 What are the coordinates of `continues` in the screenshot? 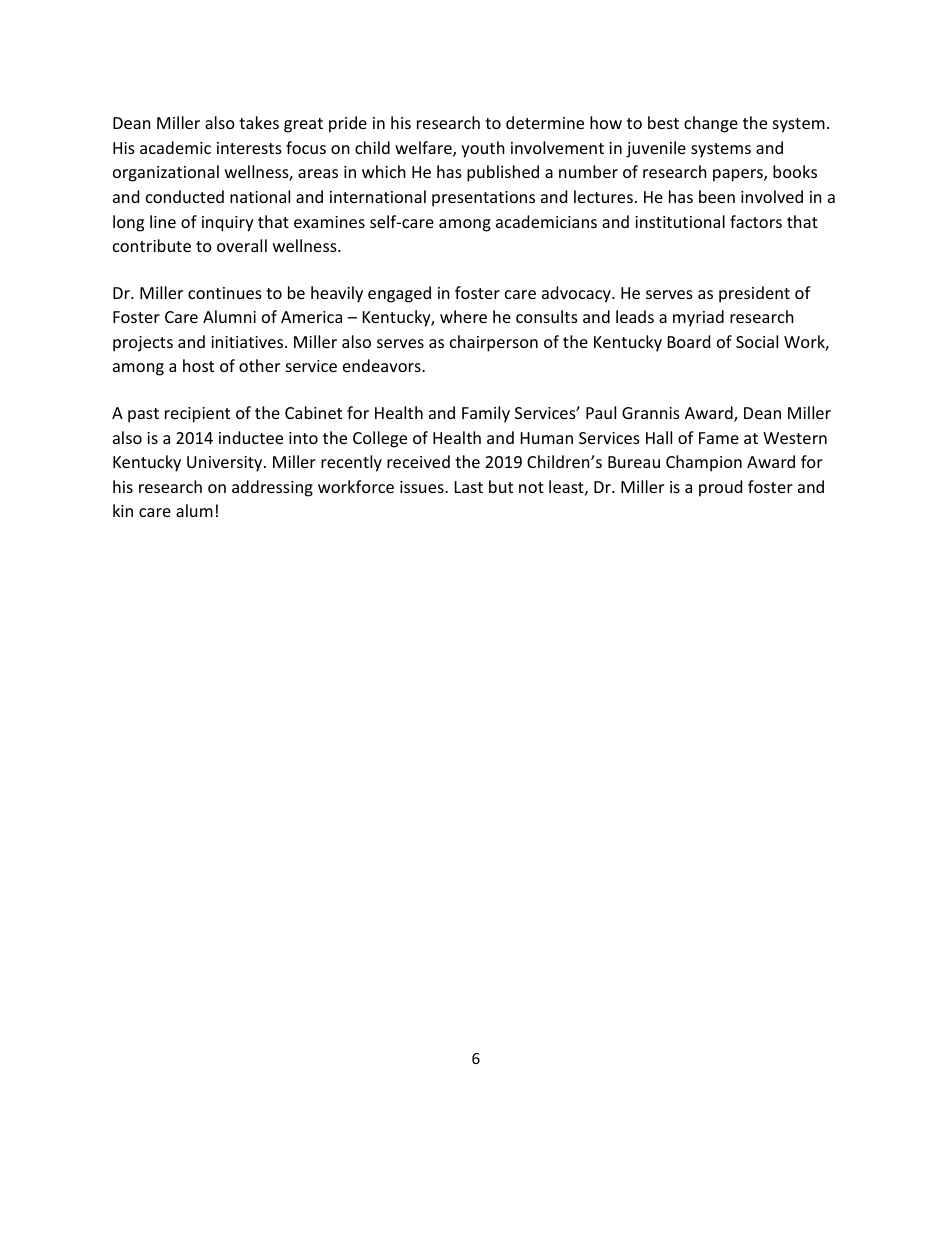 It's located at (225, 293).
